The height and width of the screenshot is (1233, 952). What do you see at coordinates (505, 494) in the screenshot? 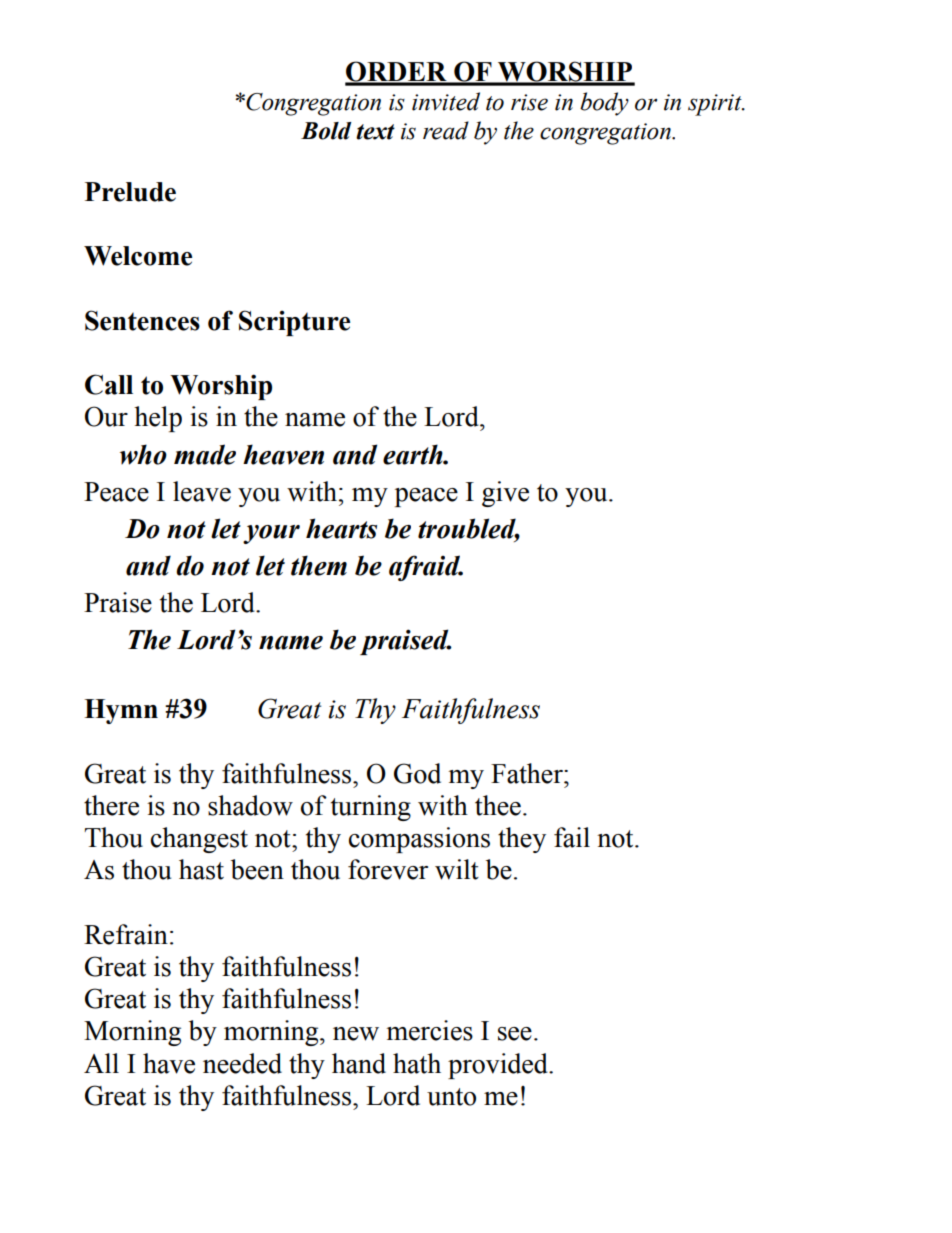
I see `give` at bounding box center [505, 494].
